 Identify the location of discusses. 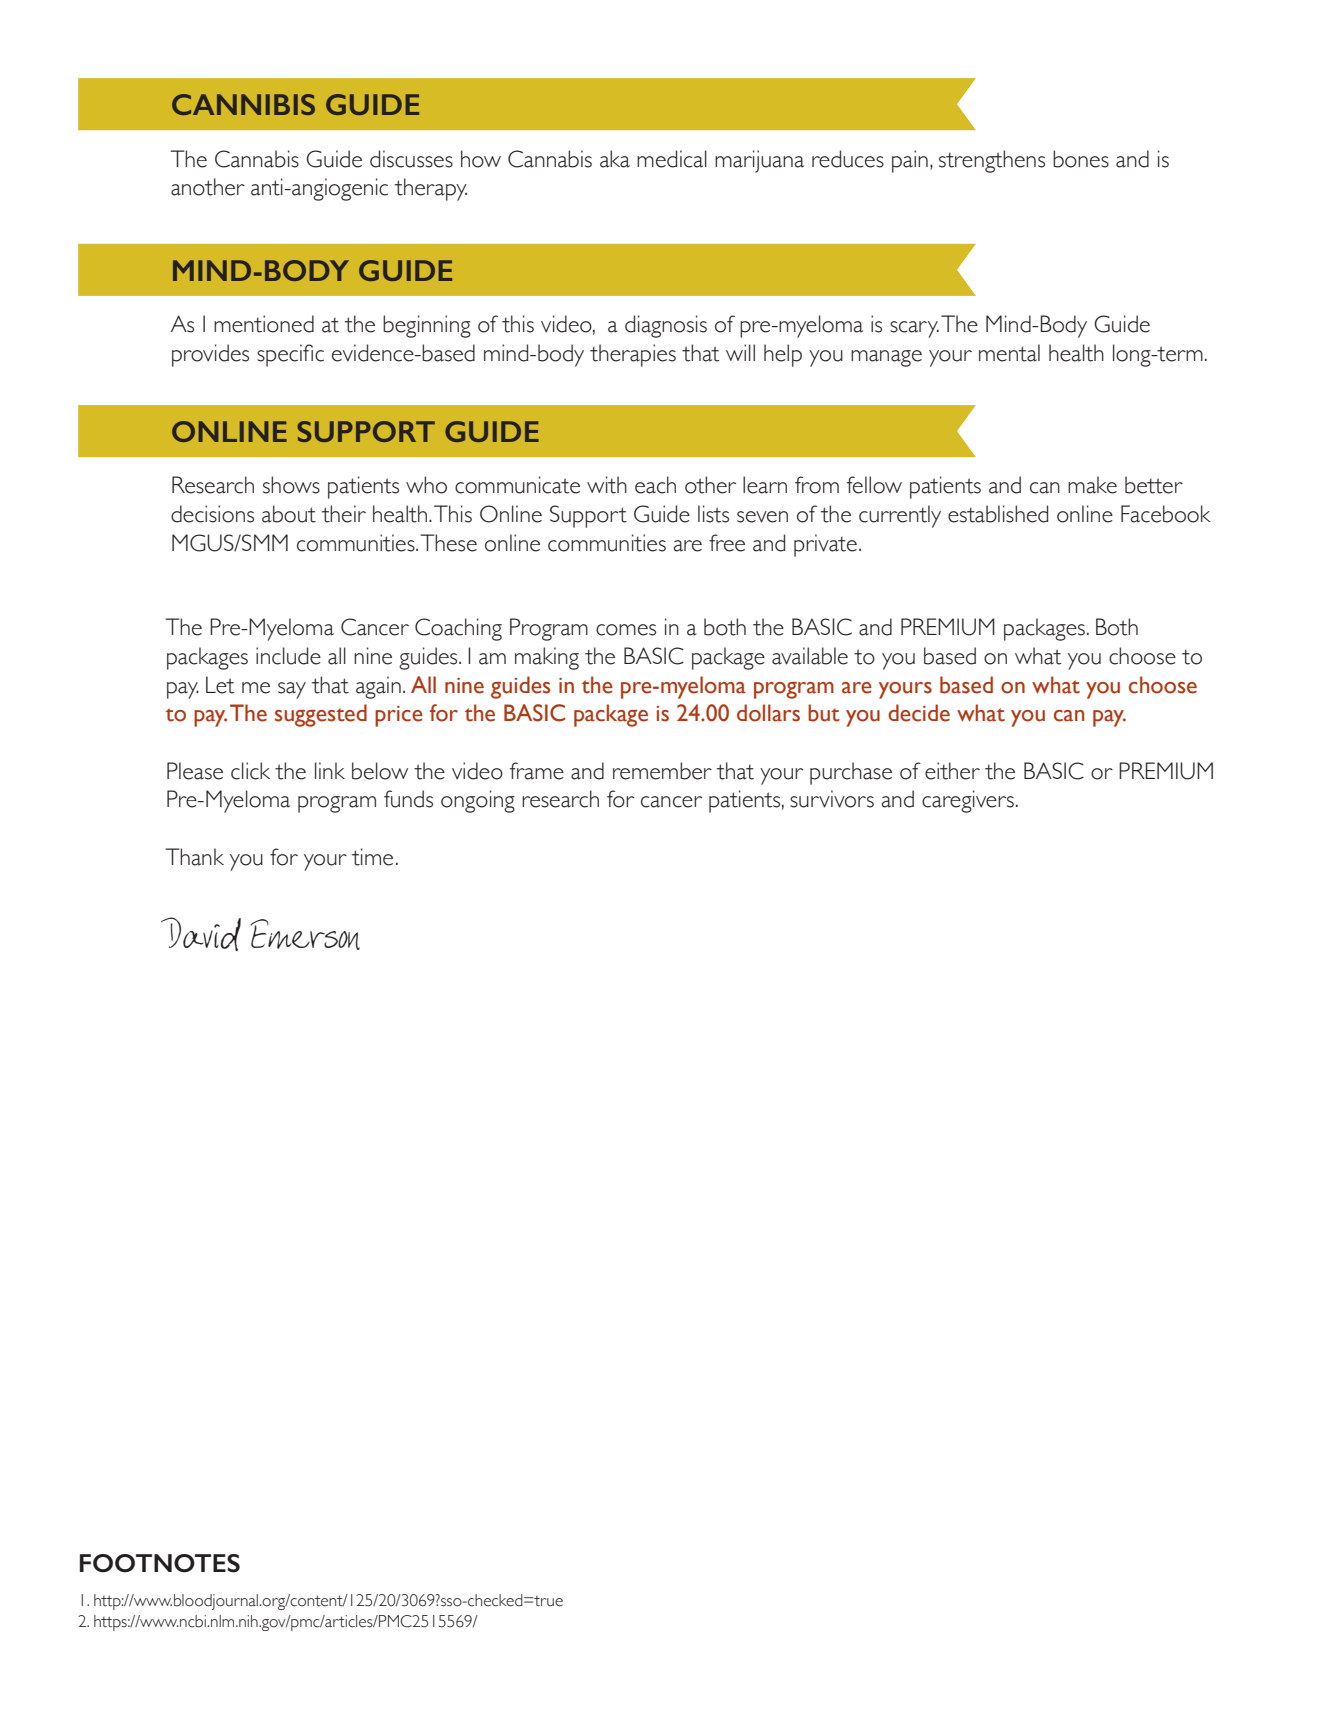
(411, 159).
